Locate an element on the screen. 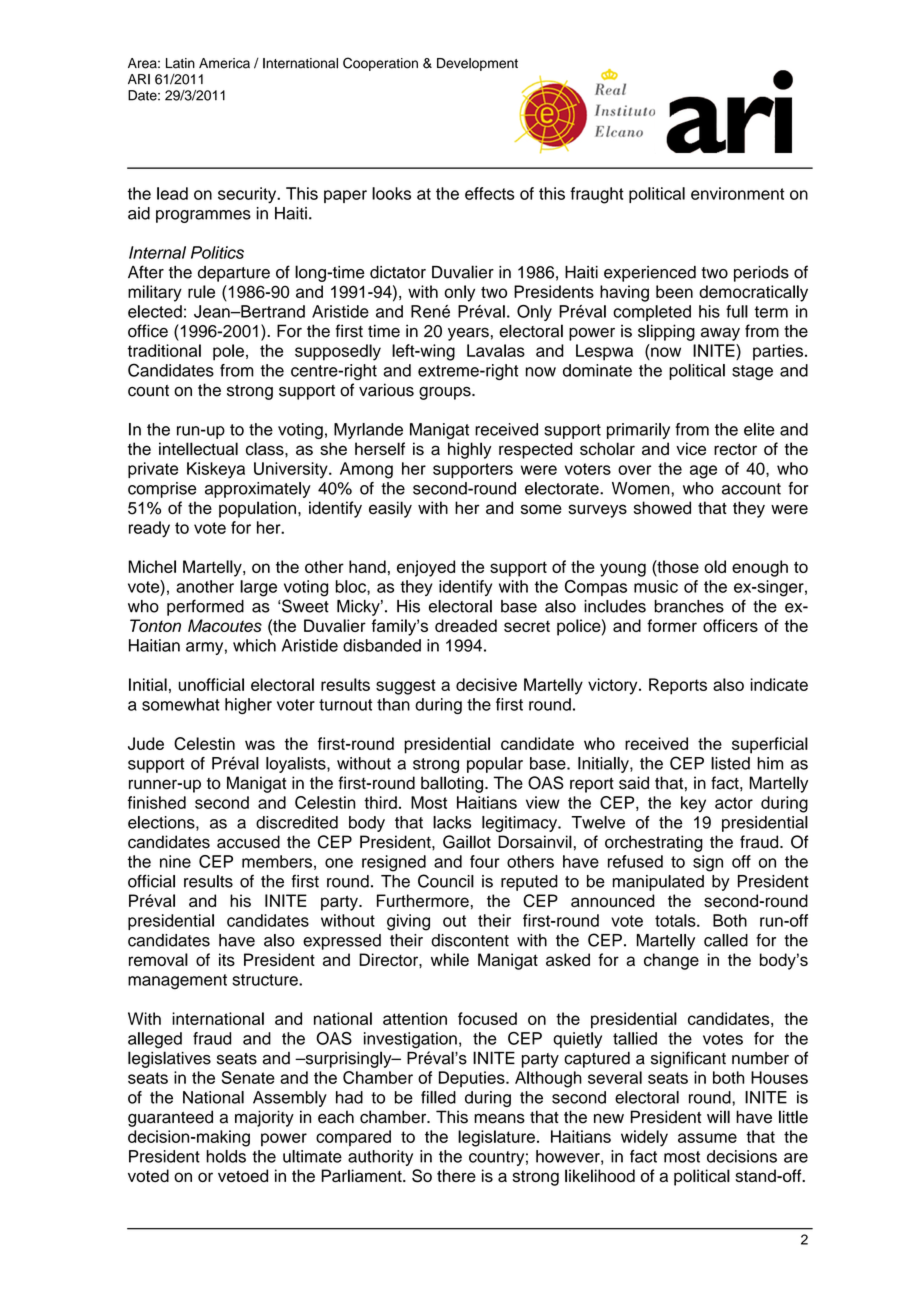 This screenshot has width=924, height=1308. assume is located at coordinates (707, 1138).
